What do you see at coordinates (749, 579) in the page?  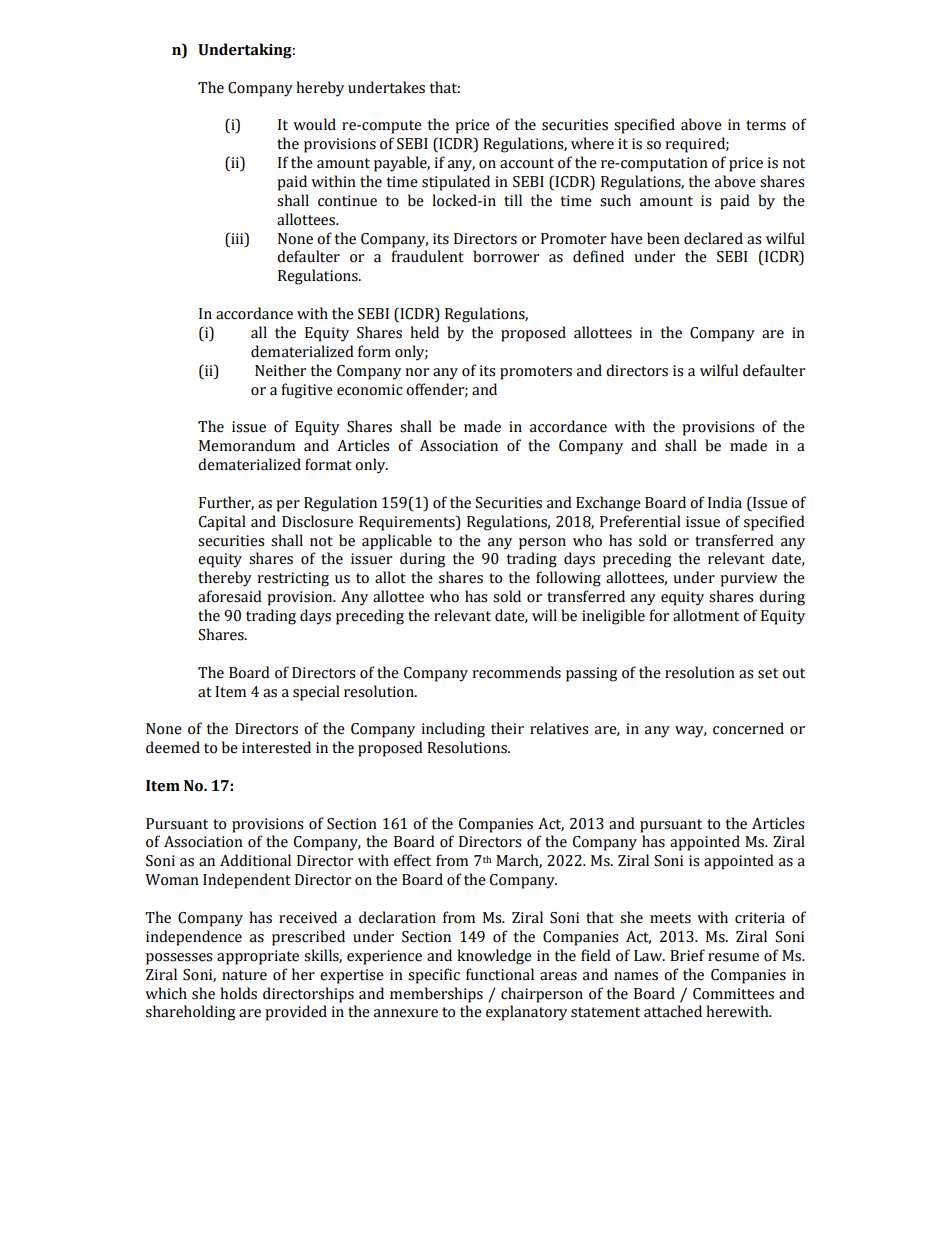 I see `purview` at bounding box center [749, 579].
